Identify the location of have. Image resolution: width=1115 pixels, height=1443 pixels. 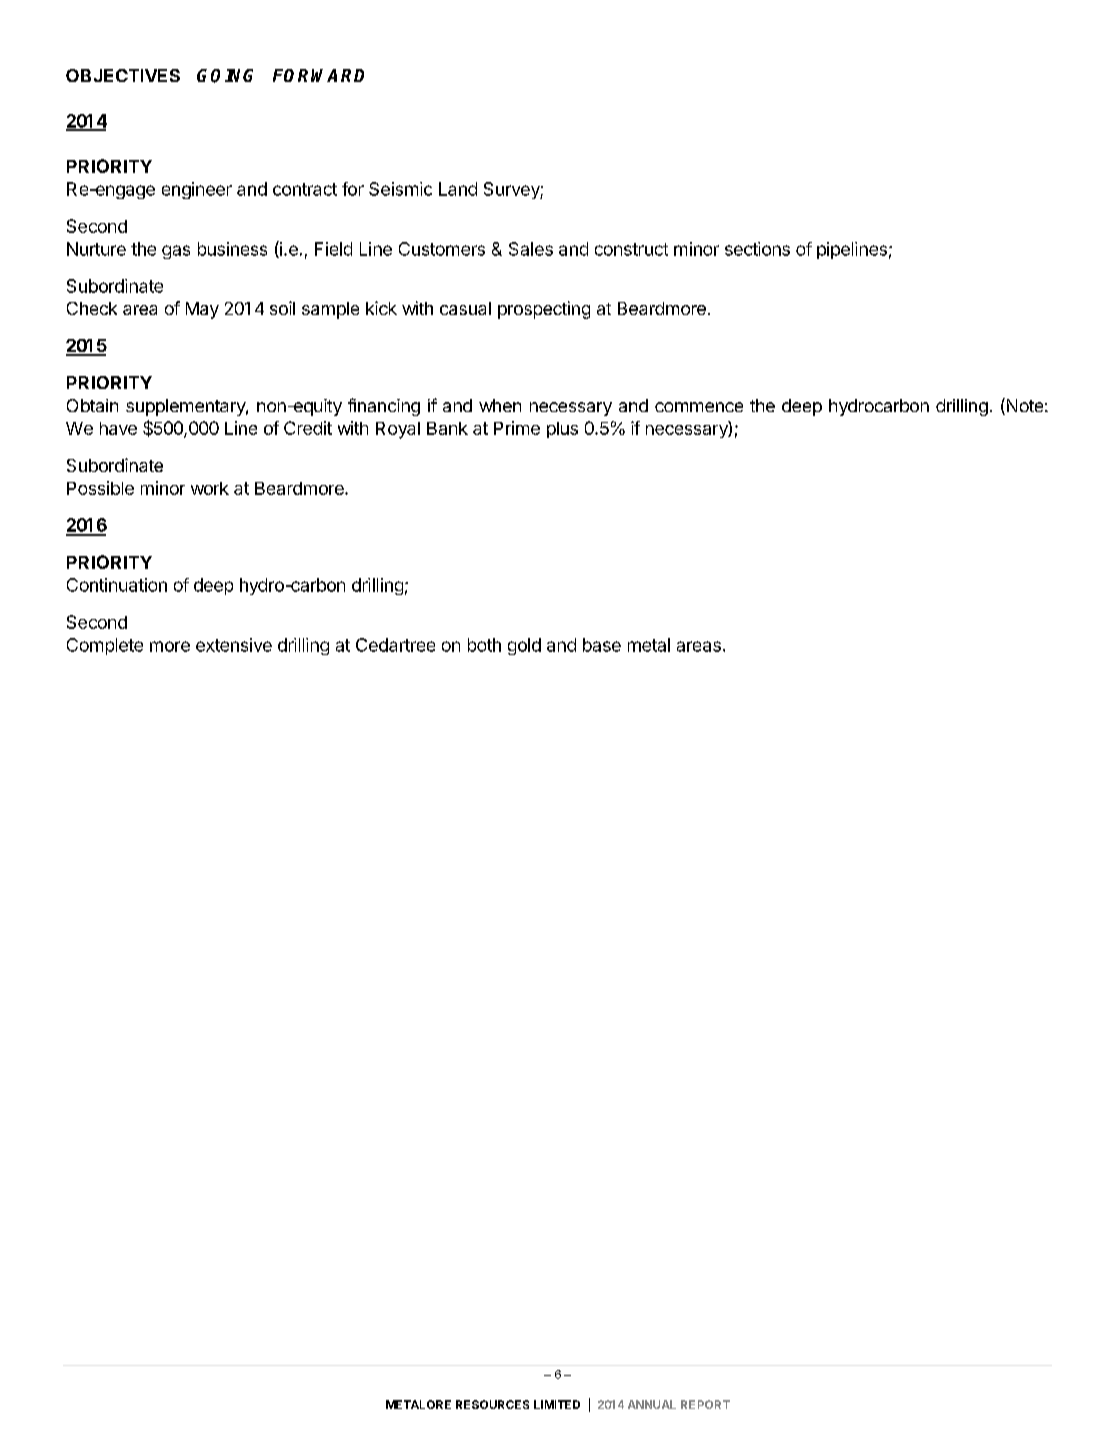
(118, 428).
